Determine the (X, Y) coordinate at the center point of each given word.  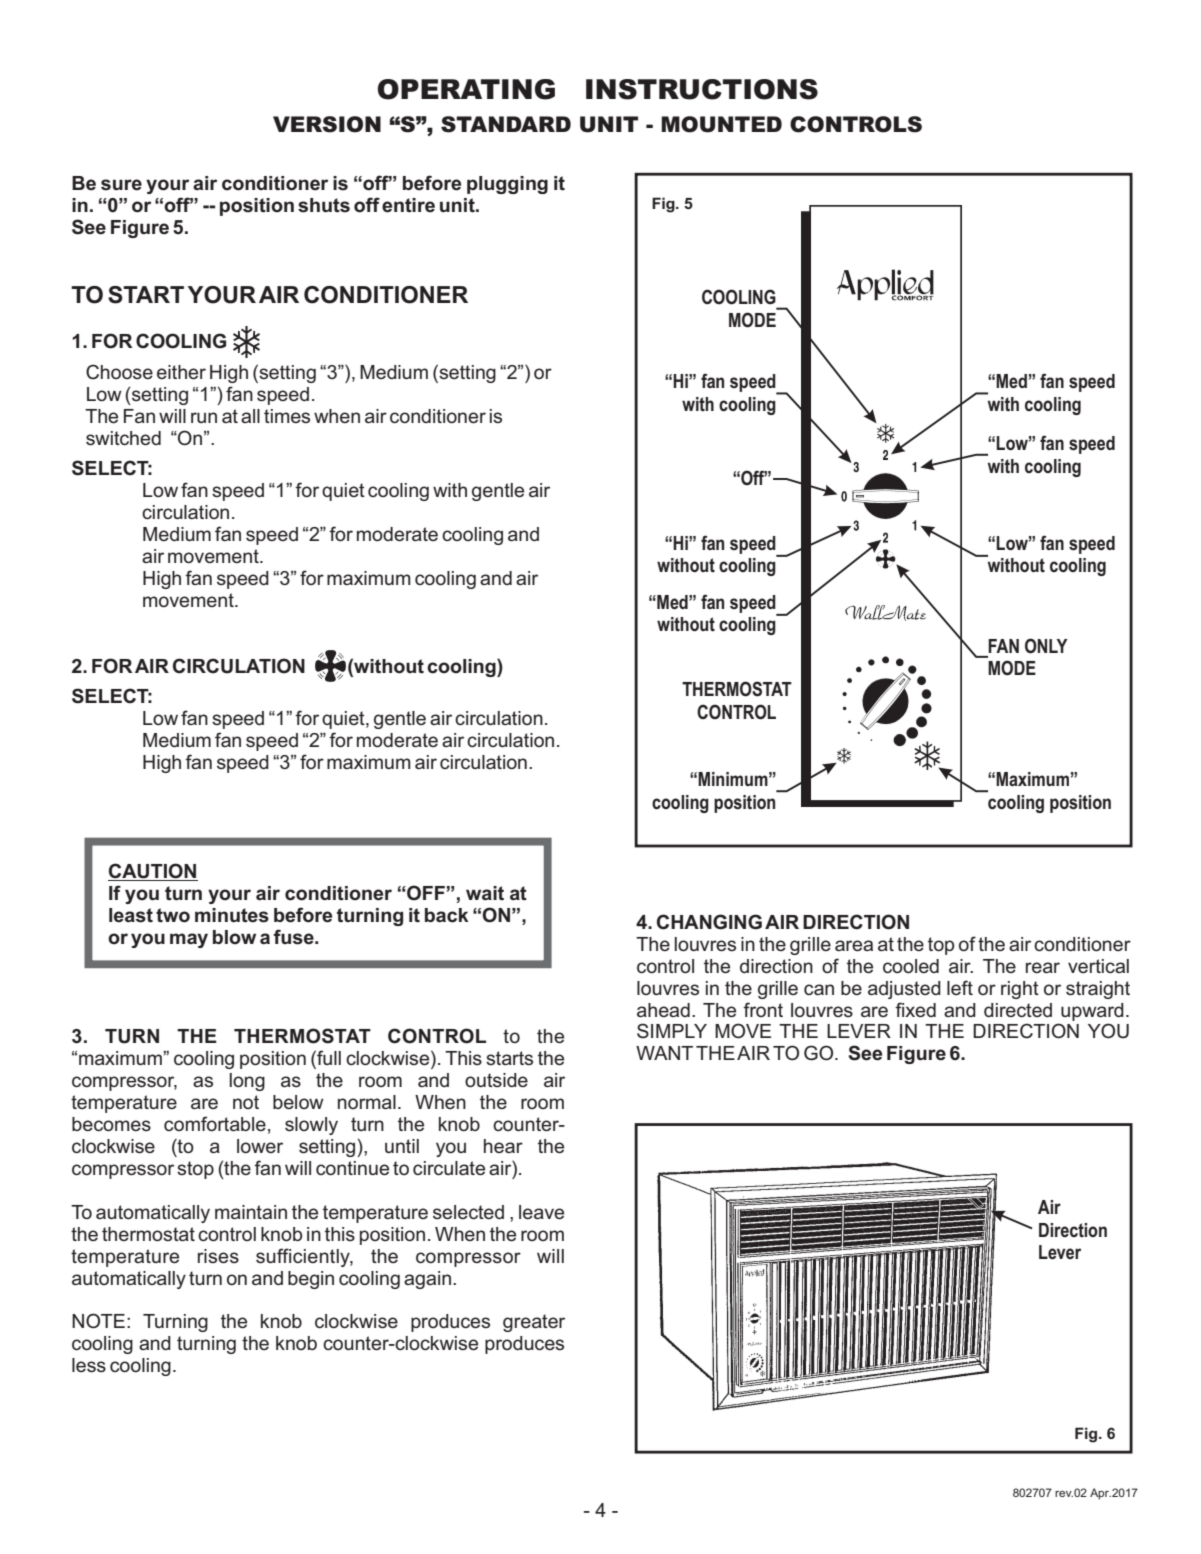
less (89, 1365)
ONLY (1046, 646)
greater (534, 1323)
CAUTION (153, 872)
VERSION (327, 124)
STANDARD (506, 124)
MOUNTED (721, 124)
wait (485, 893)
